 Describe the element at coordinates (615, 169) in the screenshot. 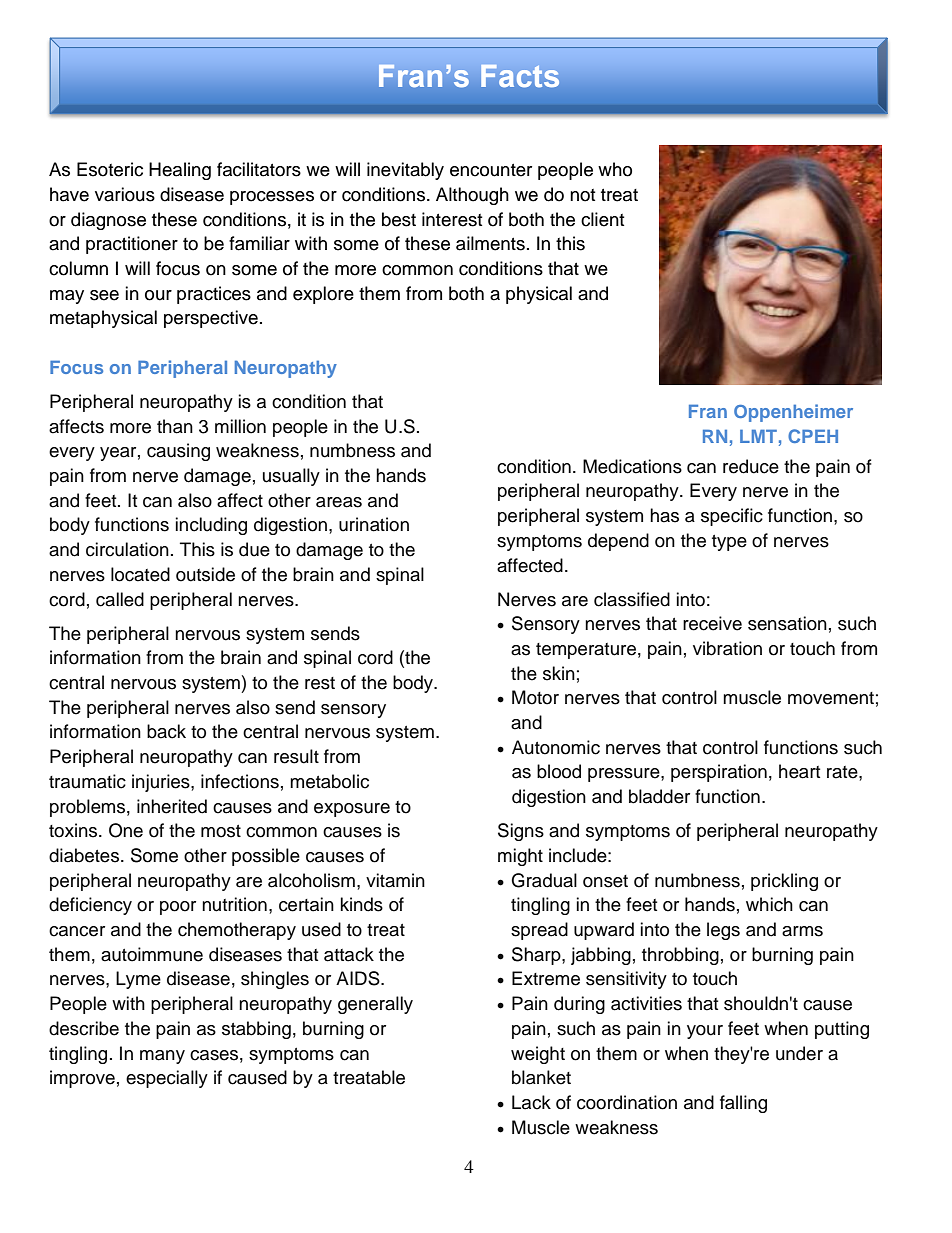

I see `who` at that location.
